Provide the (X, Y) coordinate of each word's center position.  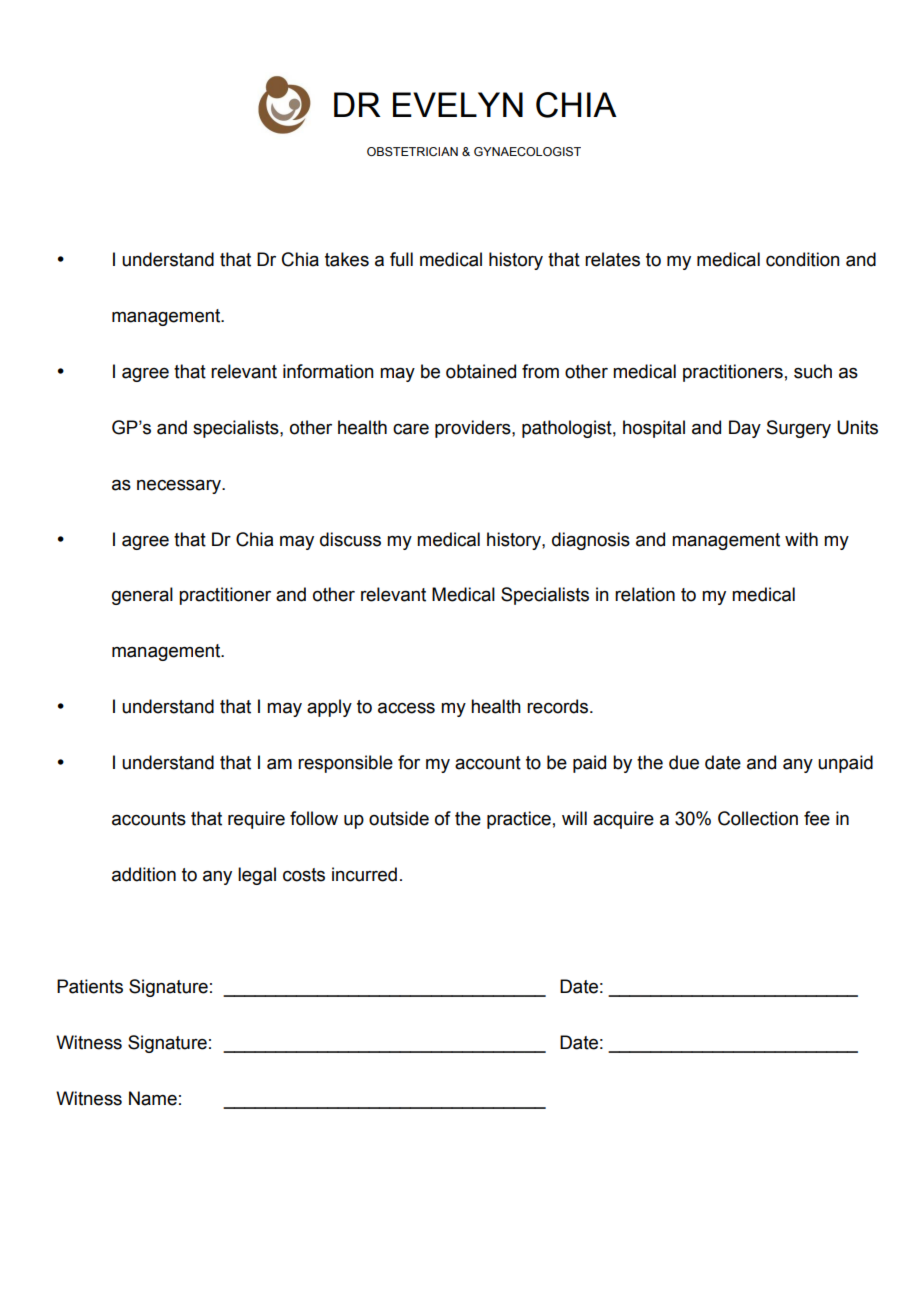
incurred (364, 874)
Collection (758, 818)
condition (803, 259)
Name (153, 1098)
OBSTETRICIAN (412, 152)
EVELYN (458, 104)
